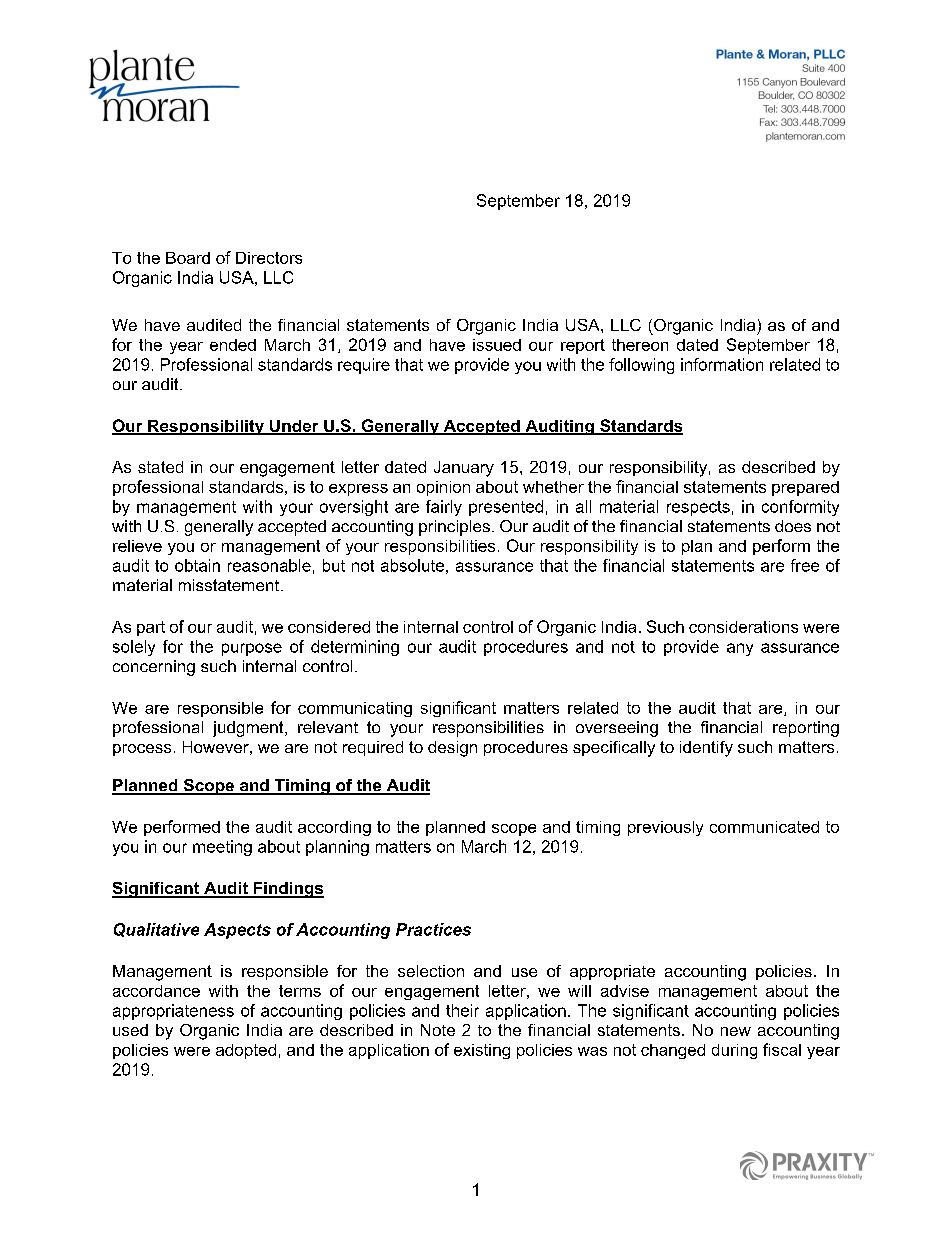 The width and height of the document is (952, 1233). I want to click on Board, so click(188, 258).
